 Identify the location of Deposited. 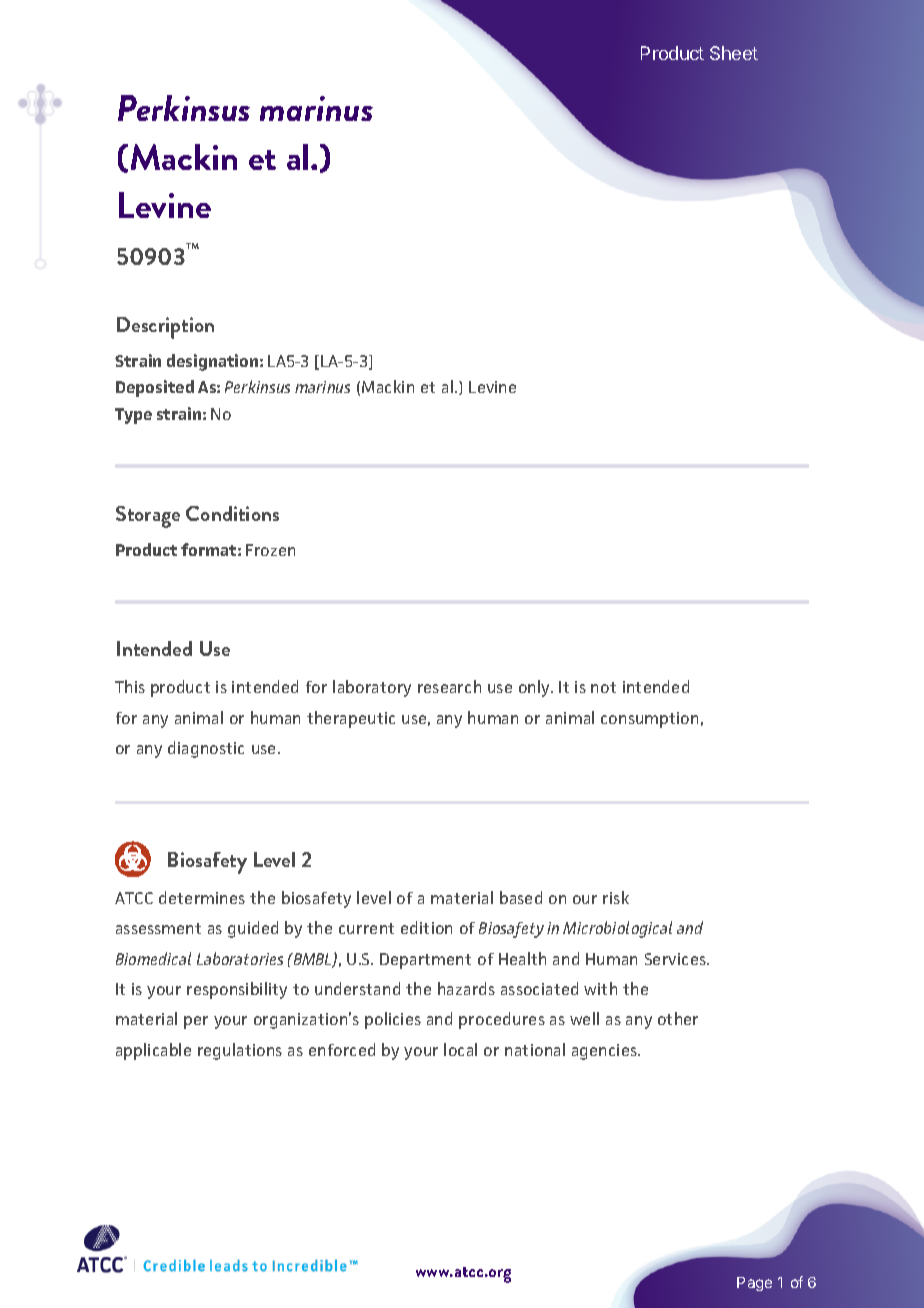
(155, 388).
